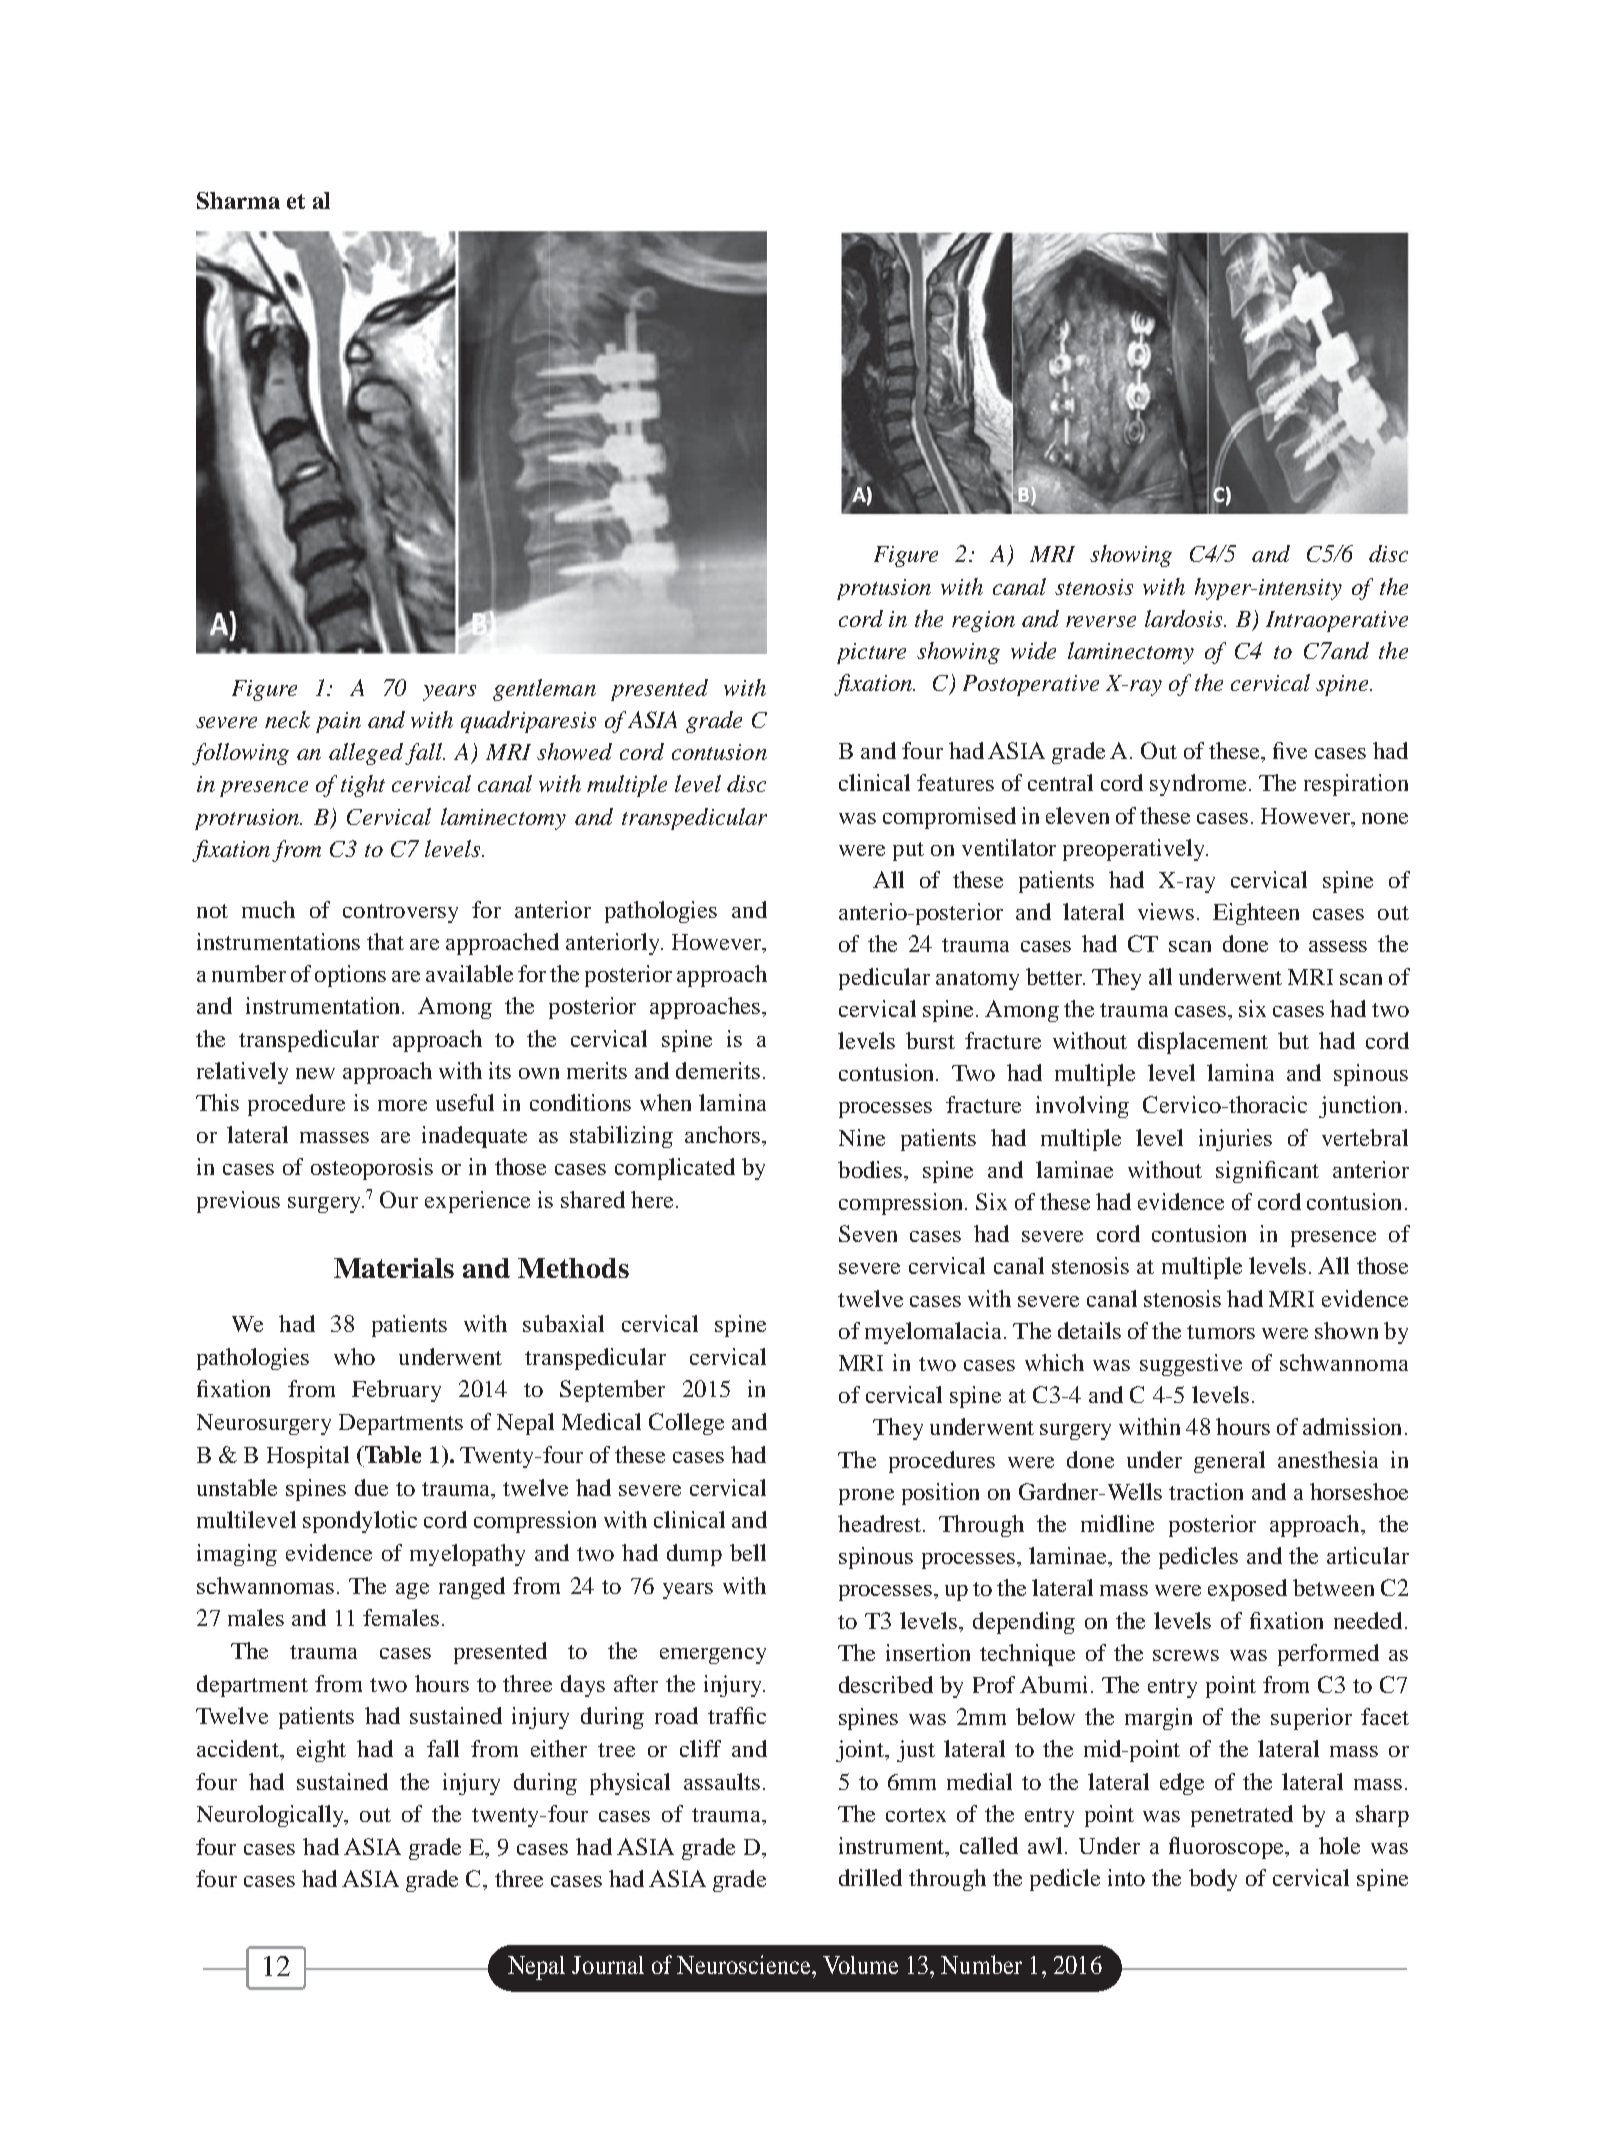  I want to click on syndrome, so click(1198, 785).
